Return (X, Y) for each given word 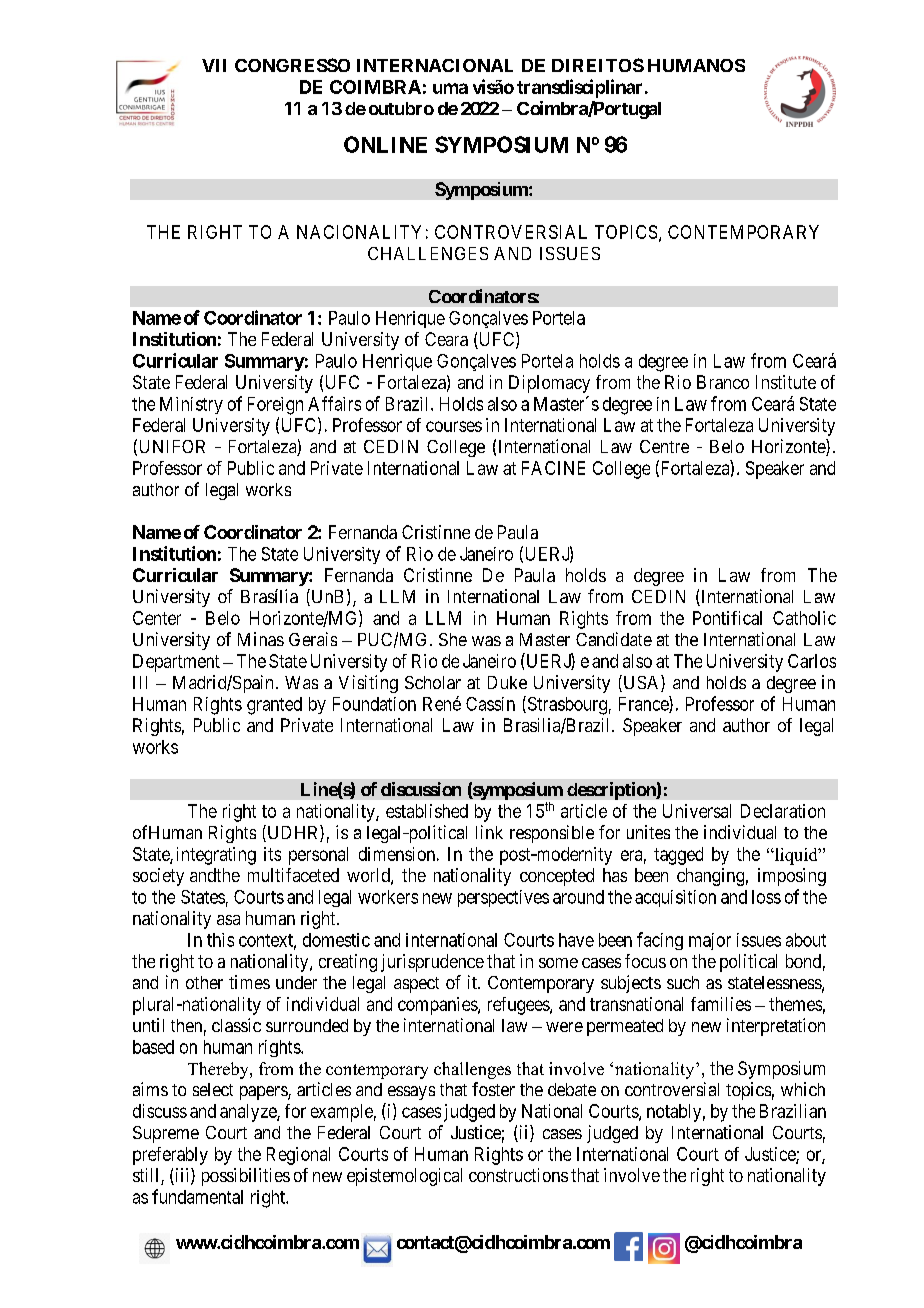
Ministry (191, 405)
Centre (664, 446)
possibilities (246, 1177)
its (272, 854)
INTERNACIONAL (435, 65)
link (489, 832)
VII (214, 65)
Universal (697, 811)
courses (454, 426)
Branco (723, 382)
